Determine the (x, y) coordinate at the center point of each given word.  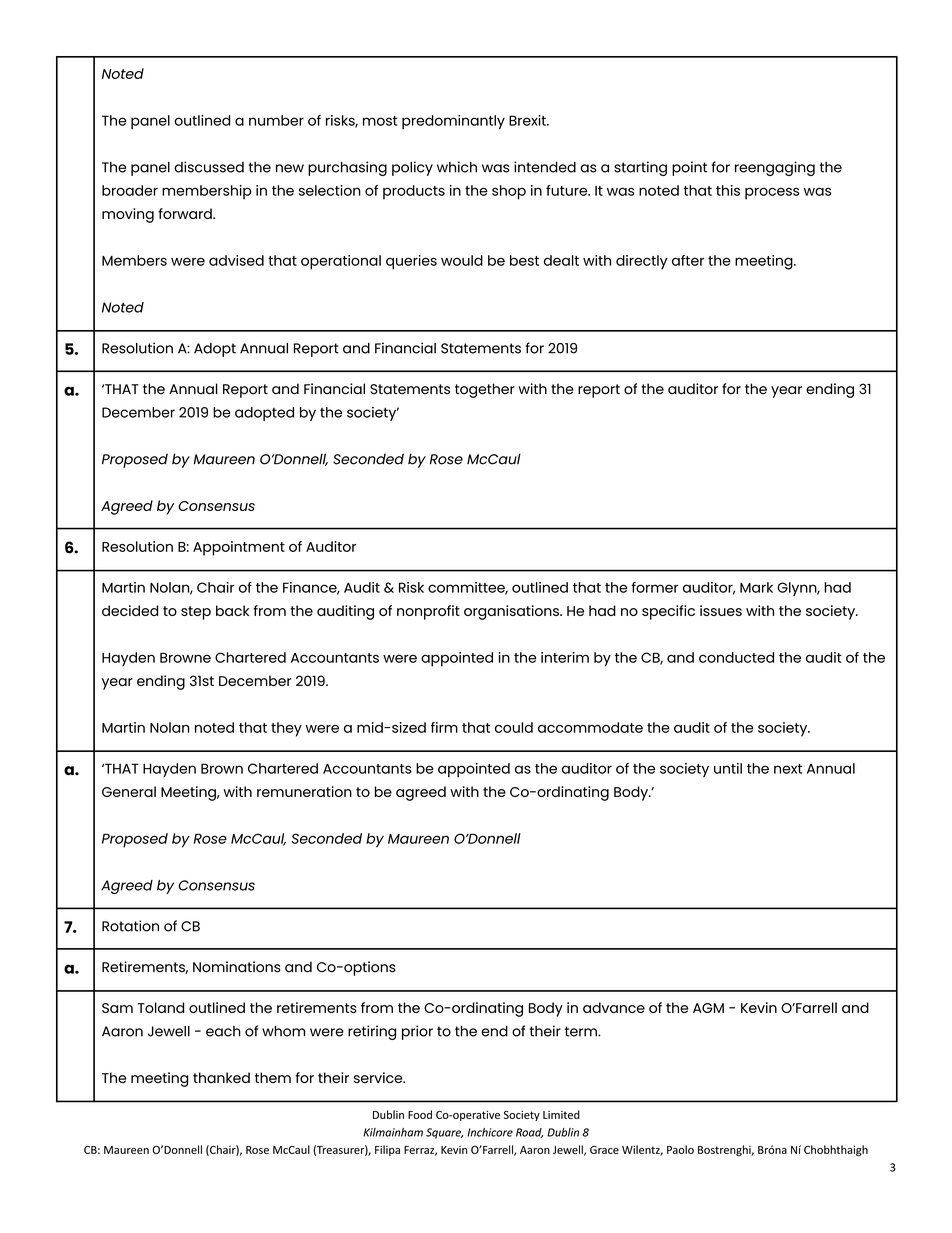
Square (444, 1133)
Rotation (130, 926)
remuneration (304, 791)
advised (236, 260)
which (457, 167)
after (688, 260)
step (196, 613)
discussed (209, 167)
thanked (221, 1077)
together (485, 390)
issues (721, 610)
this (728, 190)
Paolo (680, 1149)
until (728, 768)
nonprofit (428, 612)
